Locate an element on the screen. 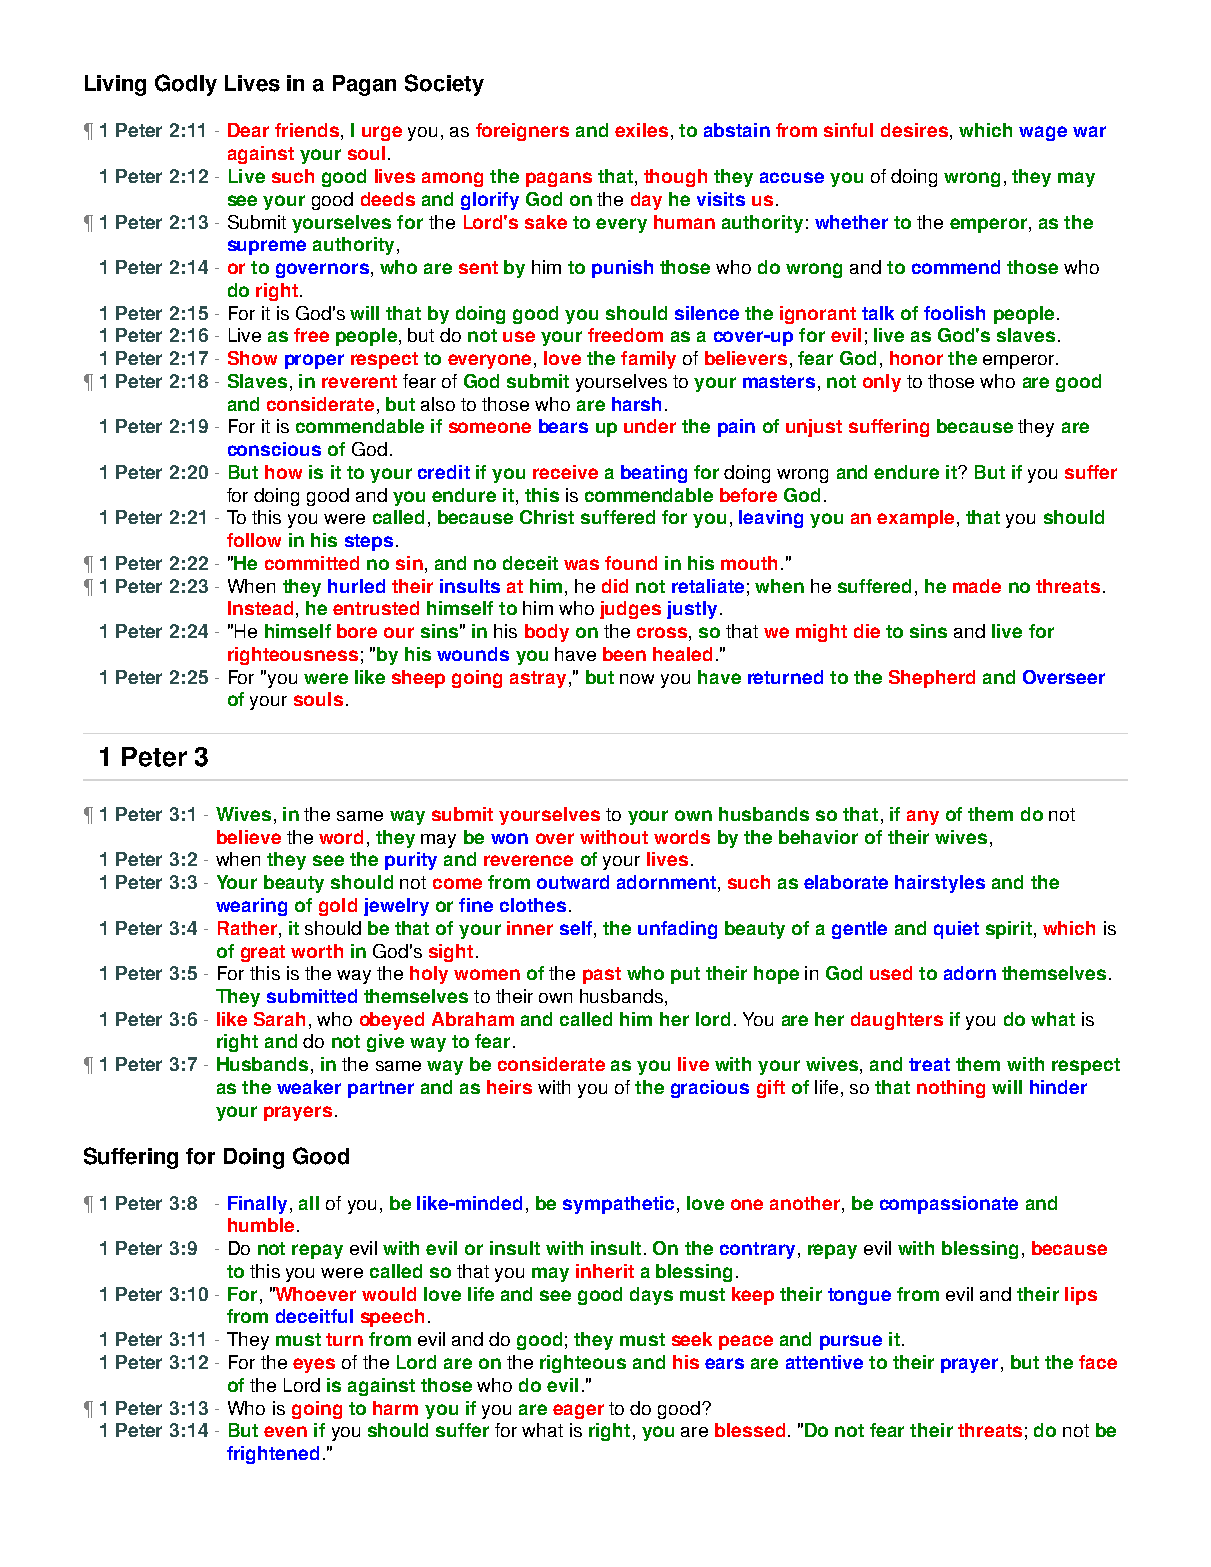 This screenshot has width=1211, height=1567. face is located at coordinates (1098, 1362).
